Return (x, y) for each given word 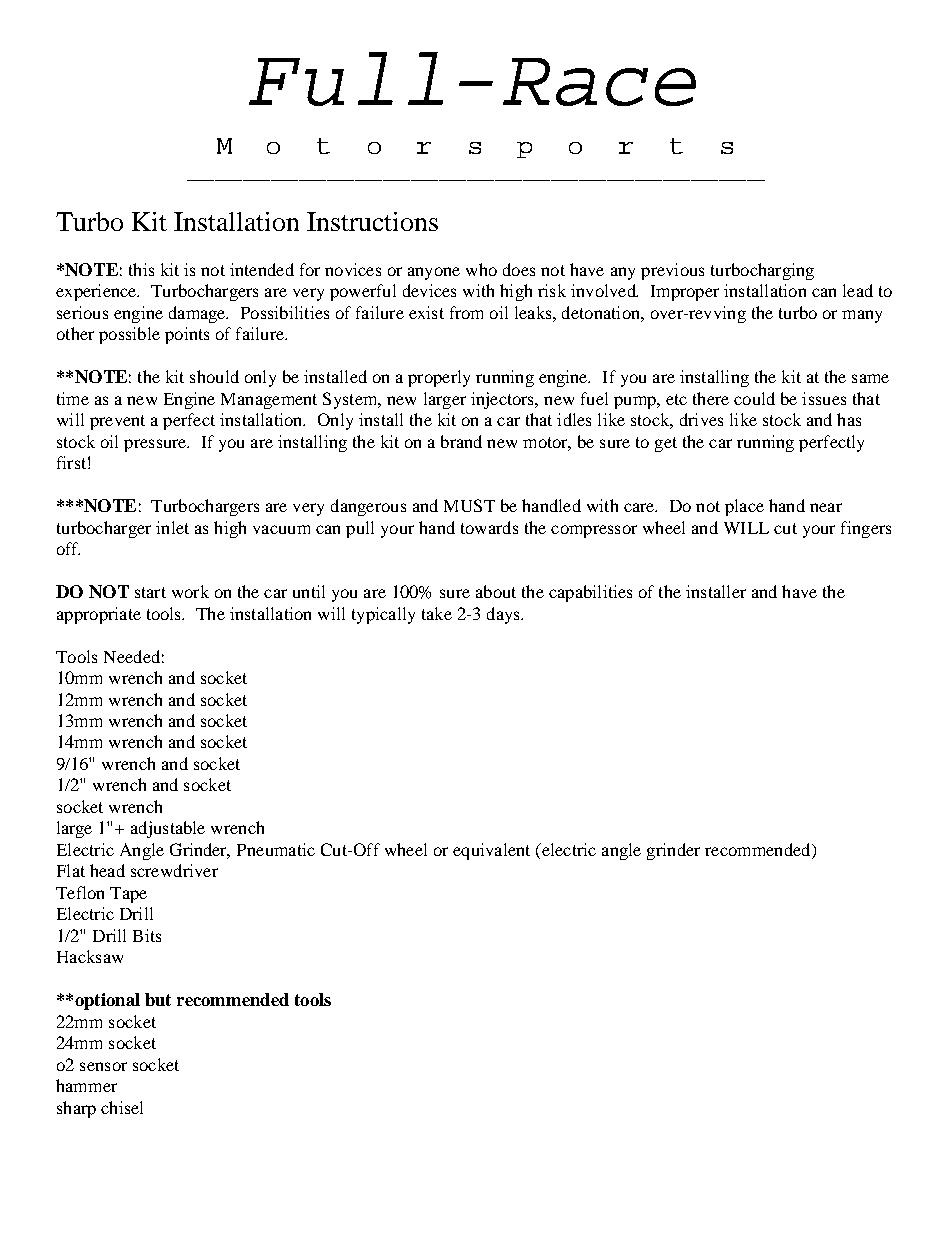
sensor (103, 1066)
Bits (147, 935)
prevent (117, 422)
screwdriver (174, 870)
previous (672, 271)
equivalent (491, 851)
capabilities (590, 593)
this (141, 269)
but (158, 999)
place (744, 507)
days (504, 615)
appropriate (99, 615)
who (481, 269)
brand (461, 441)
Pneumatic (276, 849)
